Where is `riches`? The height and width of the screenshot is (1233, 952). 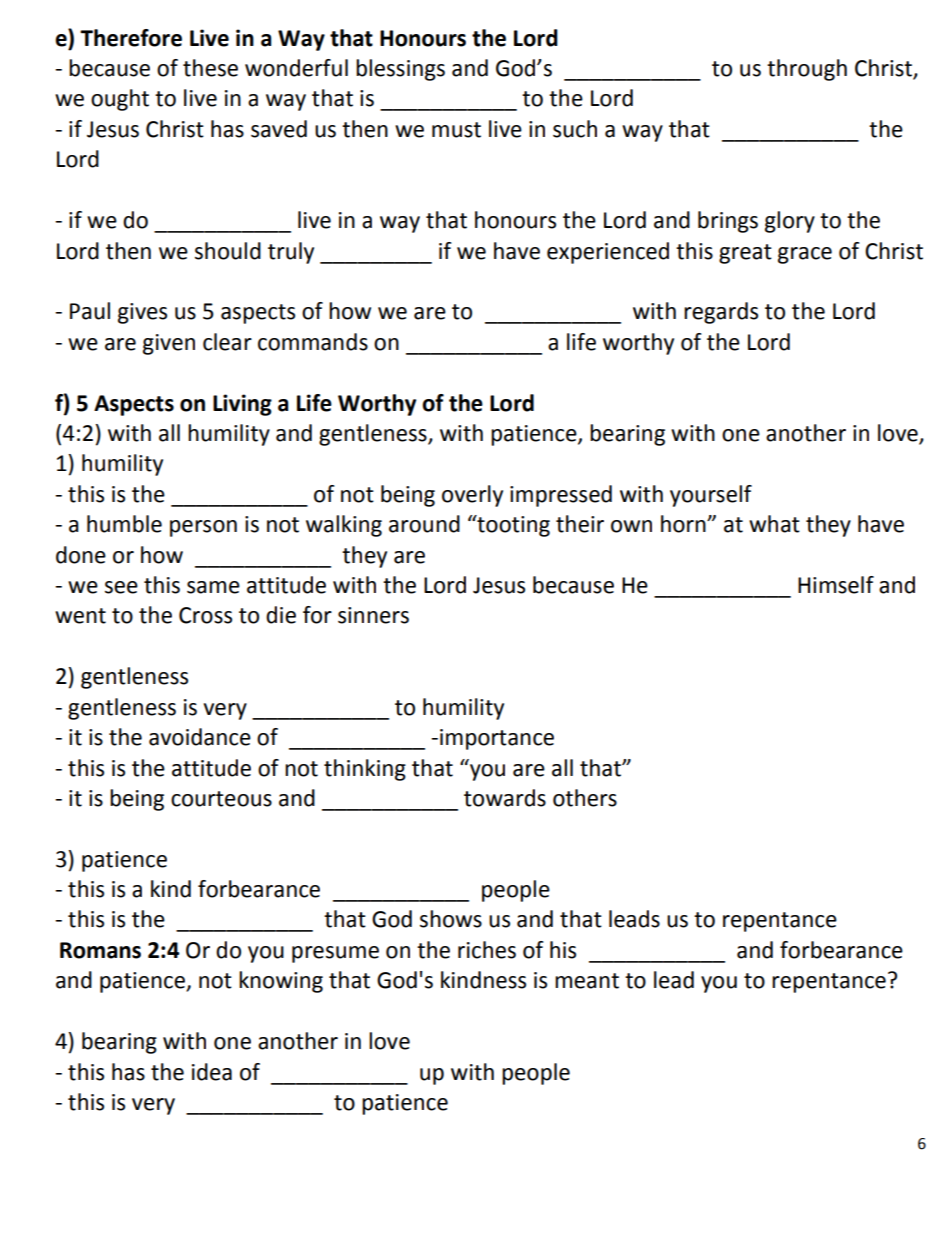
riches is located at coordinates (487, 950).
